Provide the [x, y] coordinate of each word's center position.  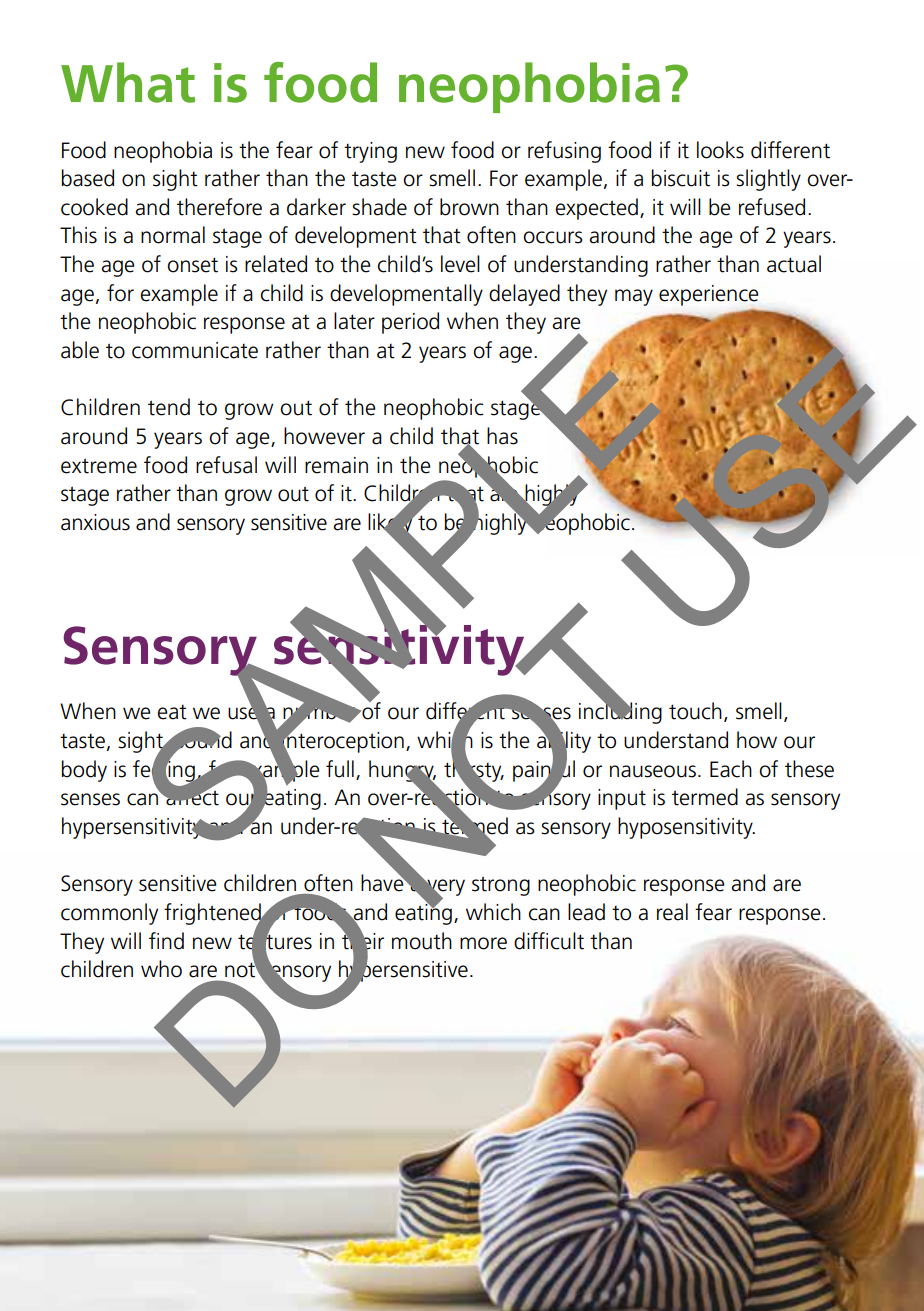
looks [720, 150]
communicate [195, 350]
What [128, 82]
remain [336, 465]
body [84, 771]
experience [709, 295]
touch [695, 711]
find [166, 941]
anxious [95, 522]
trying [370, 152]
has [502, 436]
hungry [402, 772]
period [410, 323]
